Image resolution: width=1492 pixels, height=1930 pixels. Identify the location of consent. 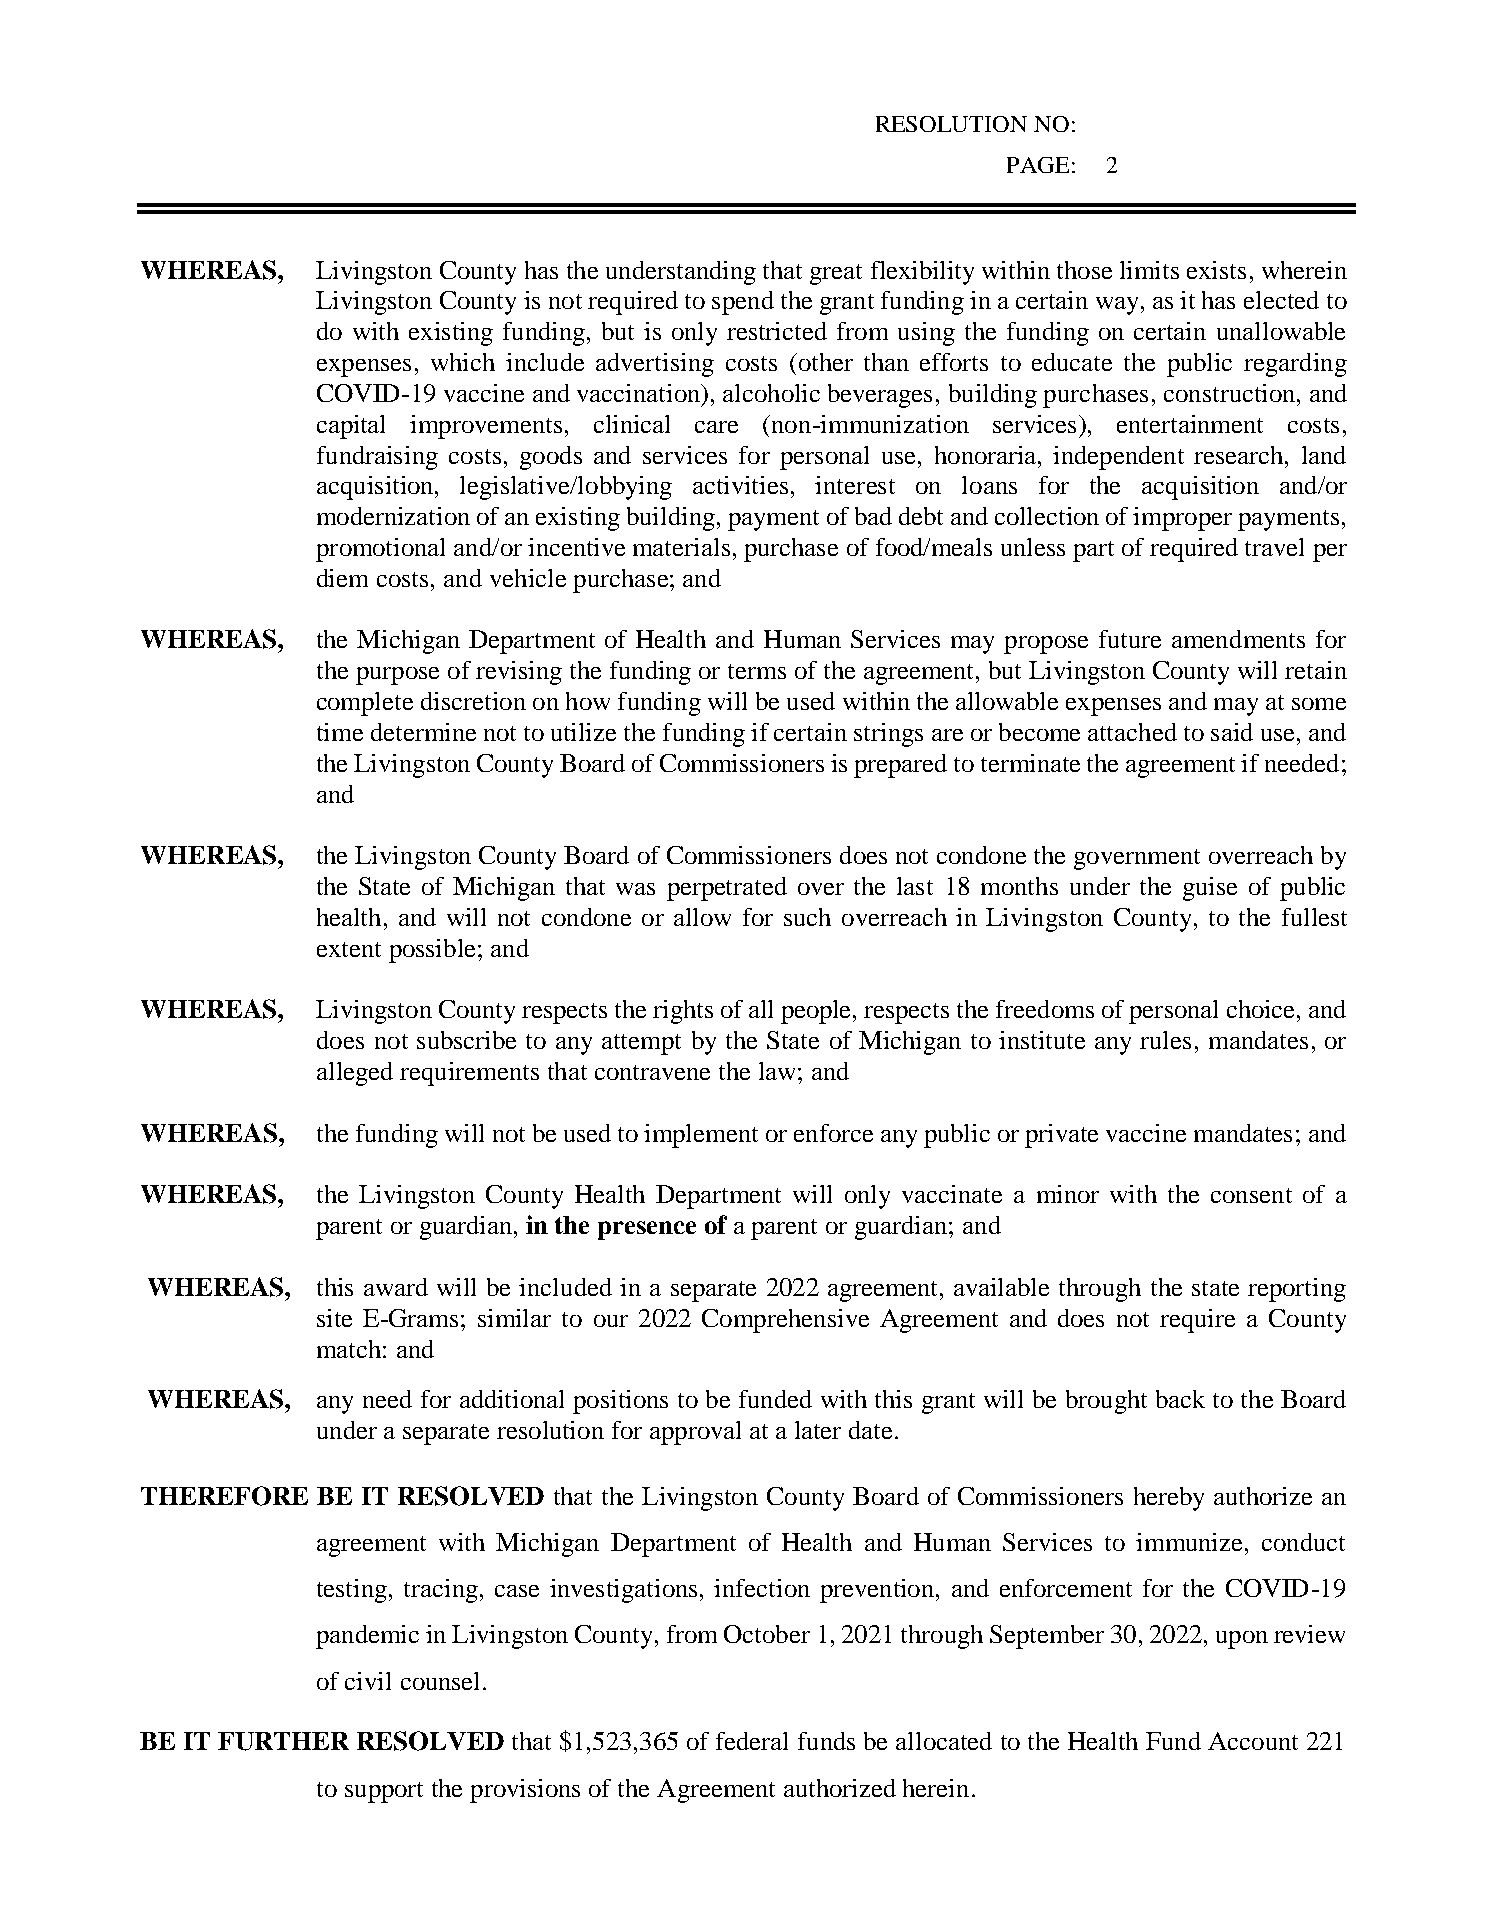
(1251, 1195).
